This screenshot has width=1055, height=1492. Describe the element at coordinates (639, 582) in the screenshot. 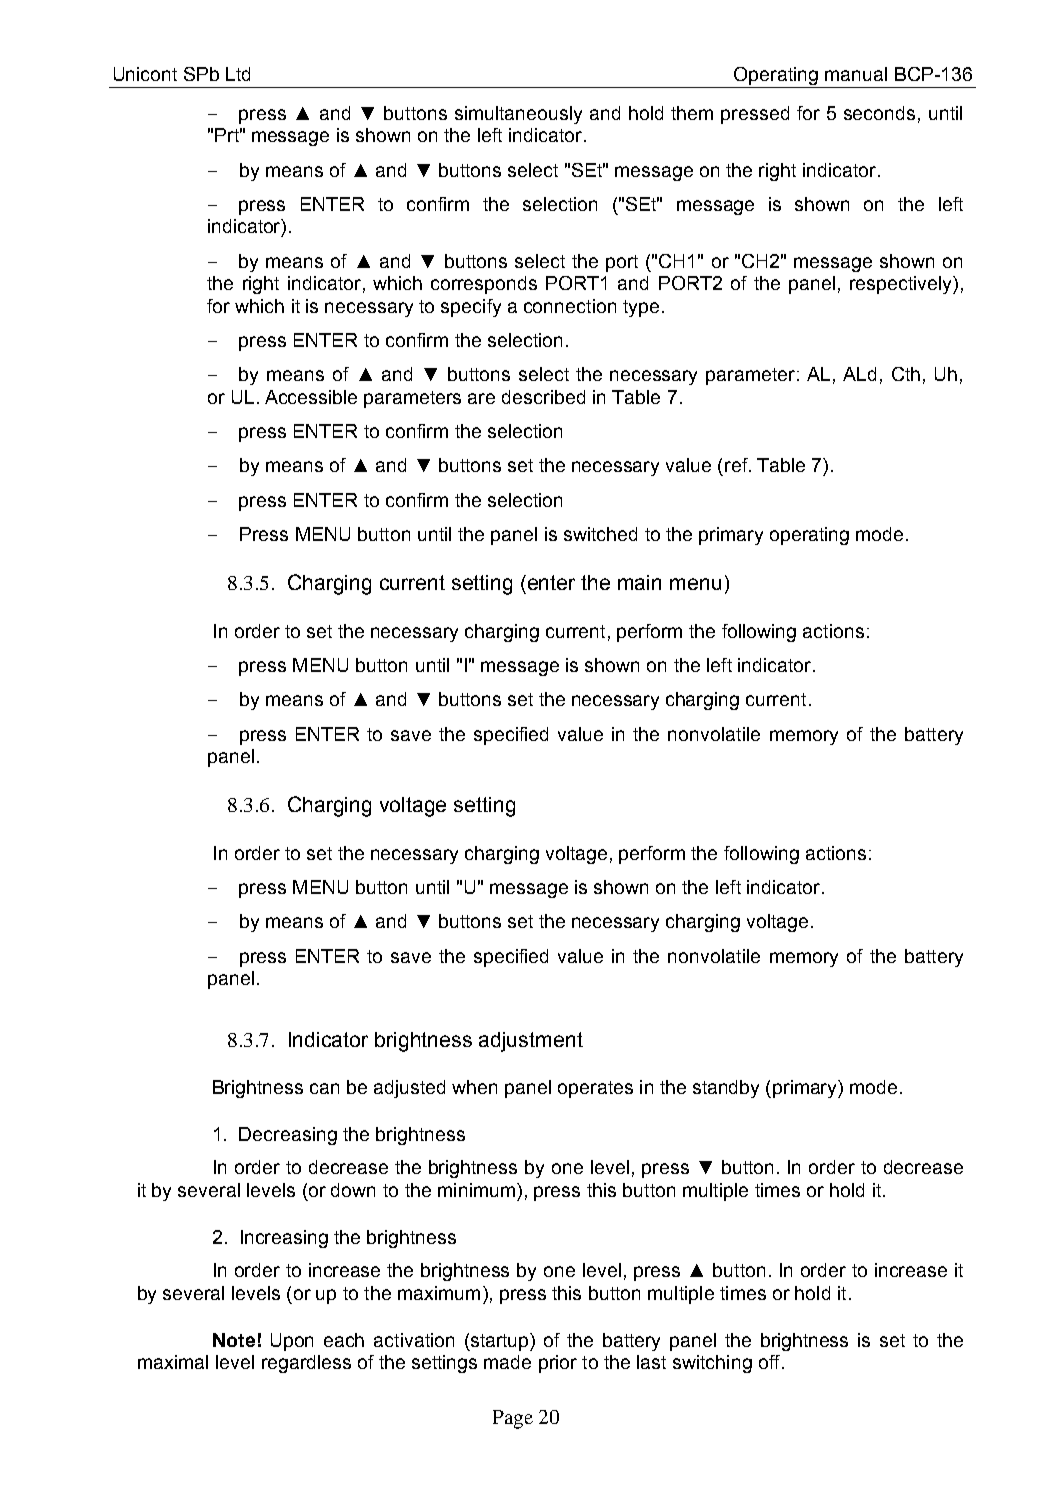

I see `main` at that location.
